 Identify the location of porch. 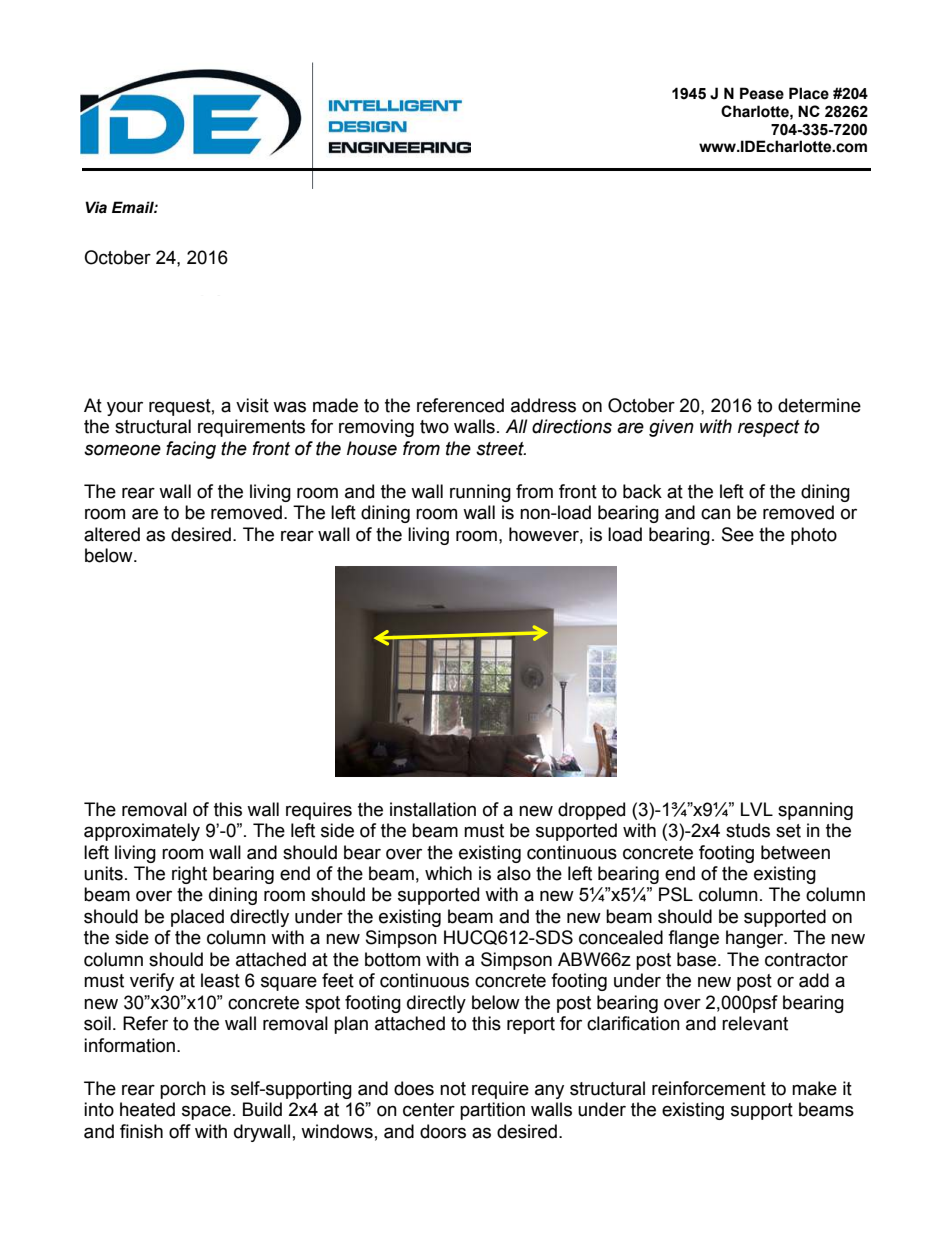
(183, 1090).
